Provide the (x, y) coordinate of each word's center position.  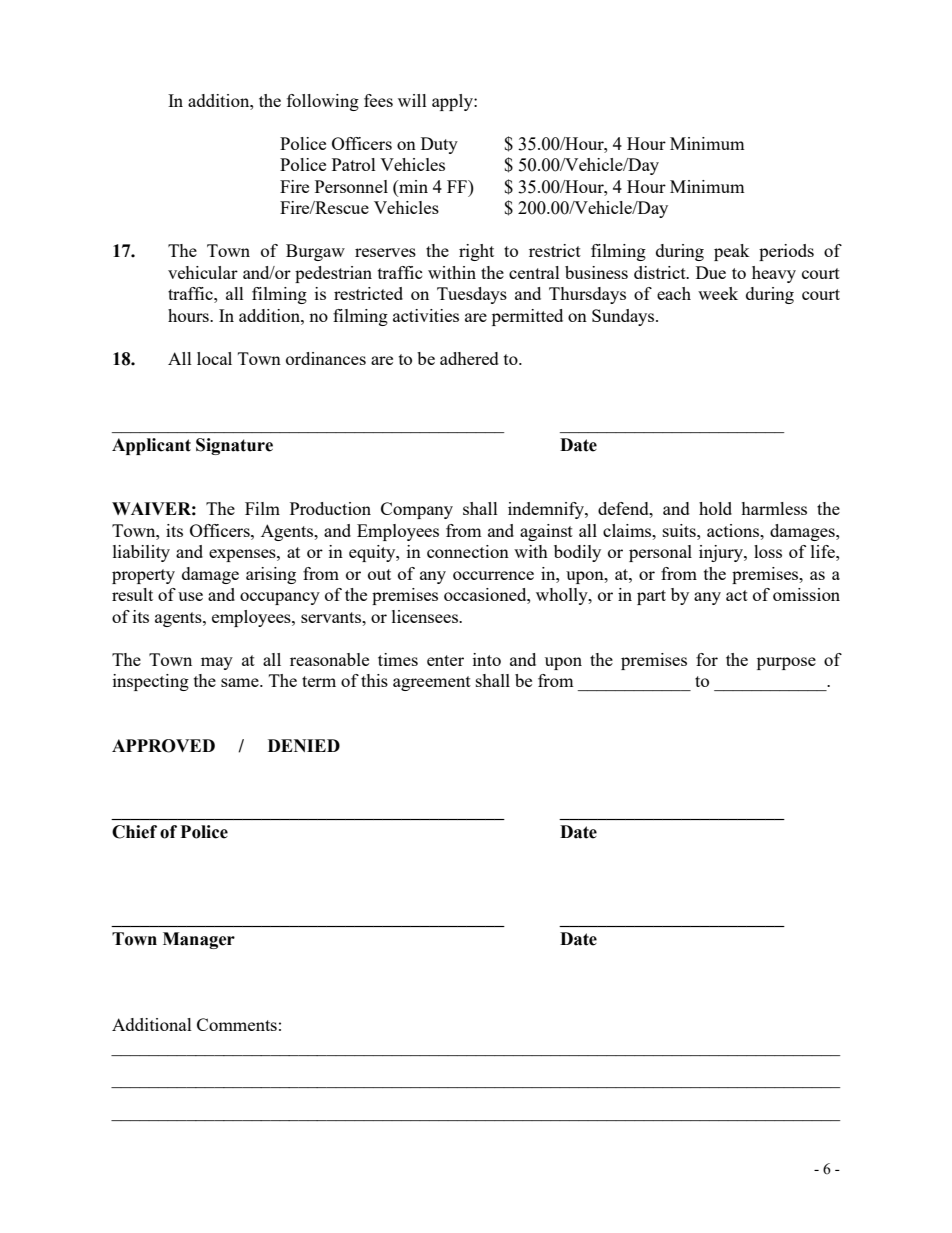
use (190, 596)
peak (732, 252)
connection (468, 551)
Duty (439, 145)
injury (722, 553)
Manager (199, 940)
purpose (786, 663)
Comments (237, 1024)
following (323, 102)
